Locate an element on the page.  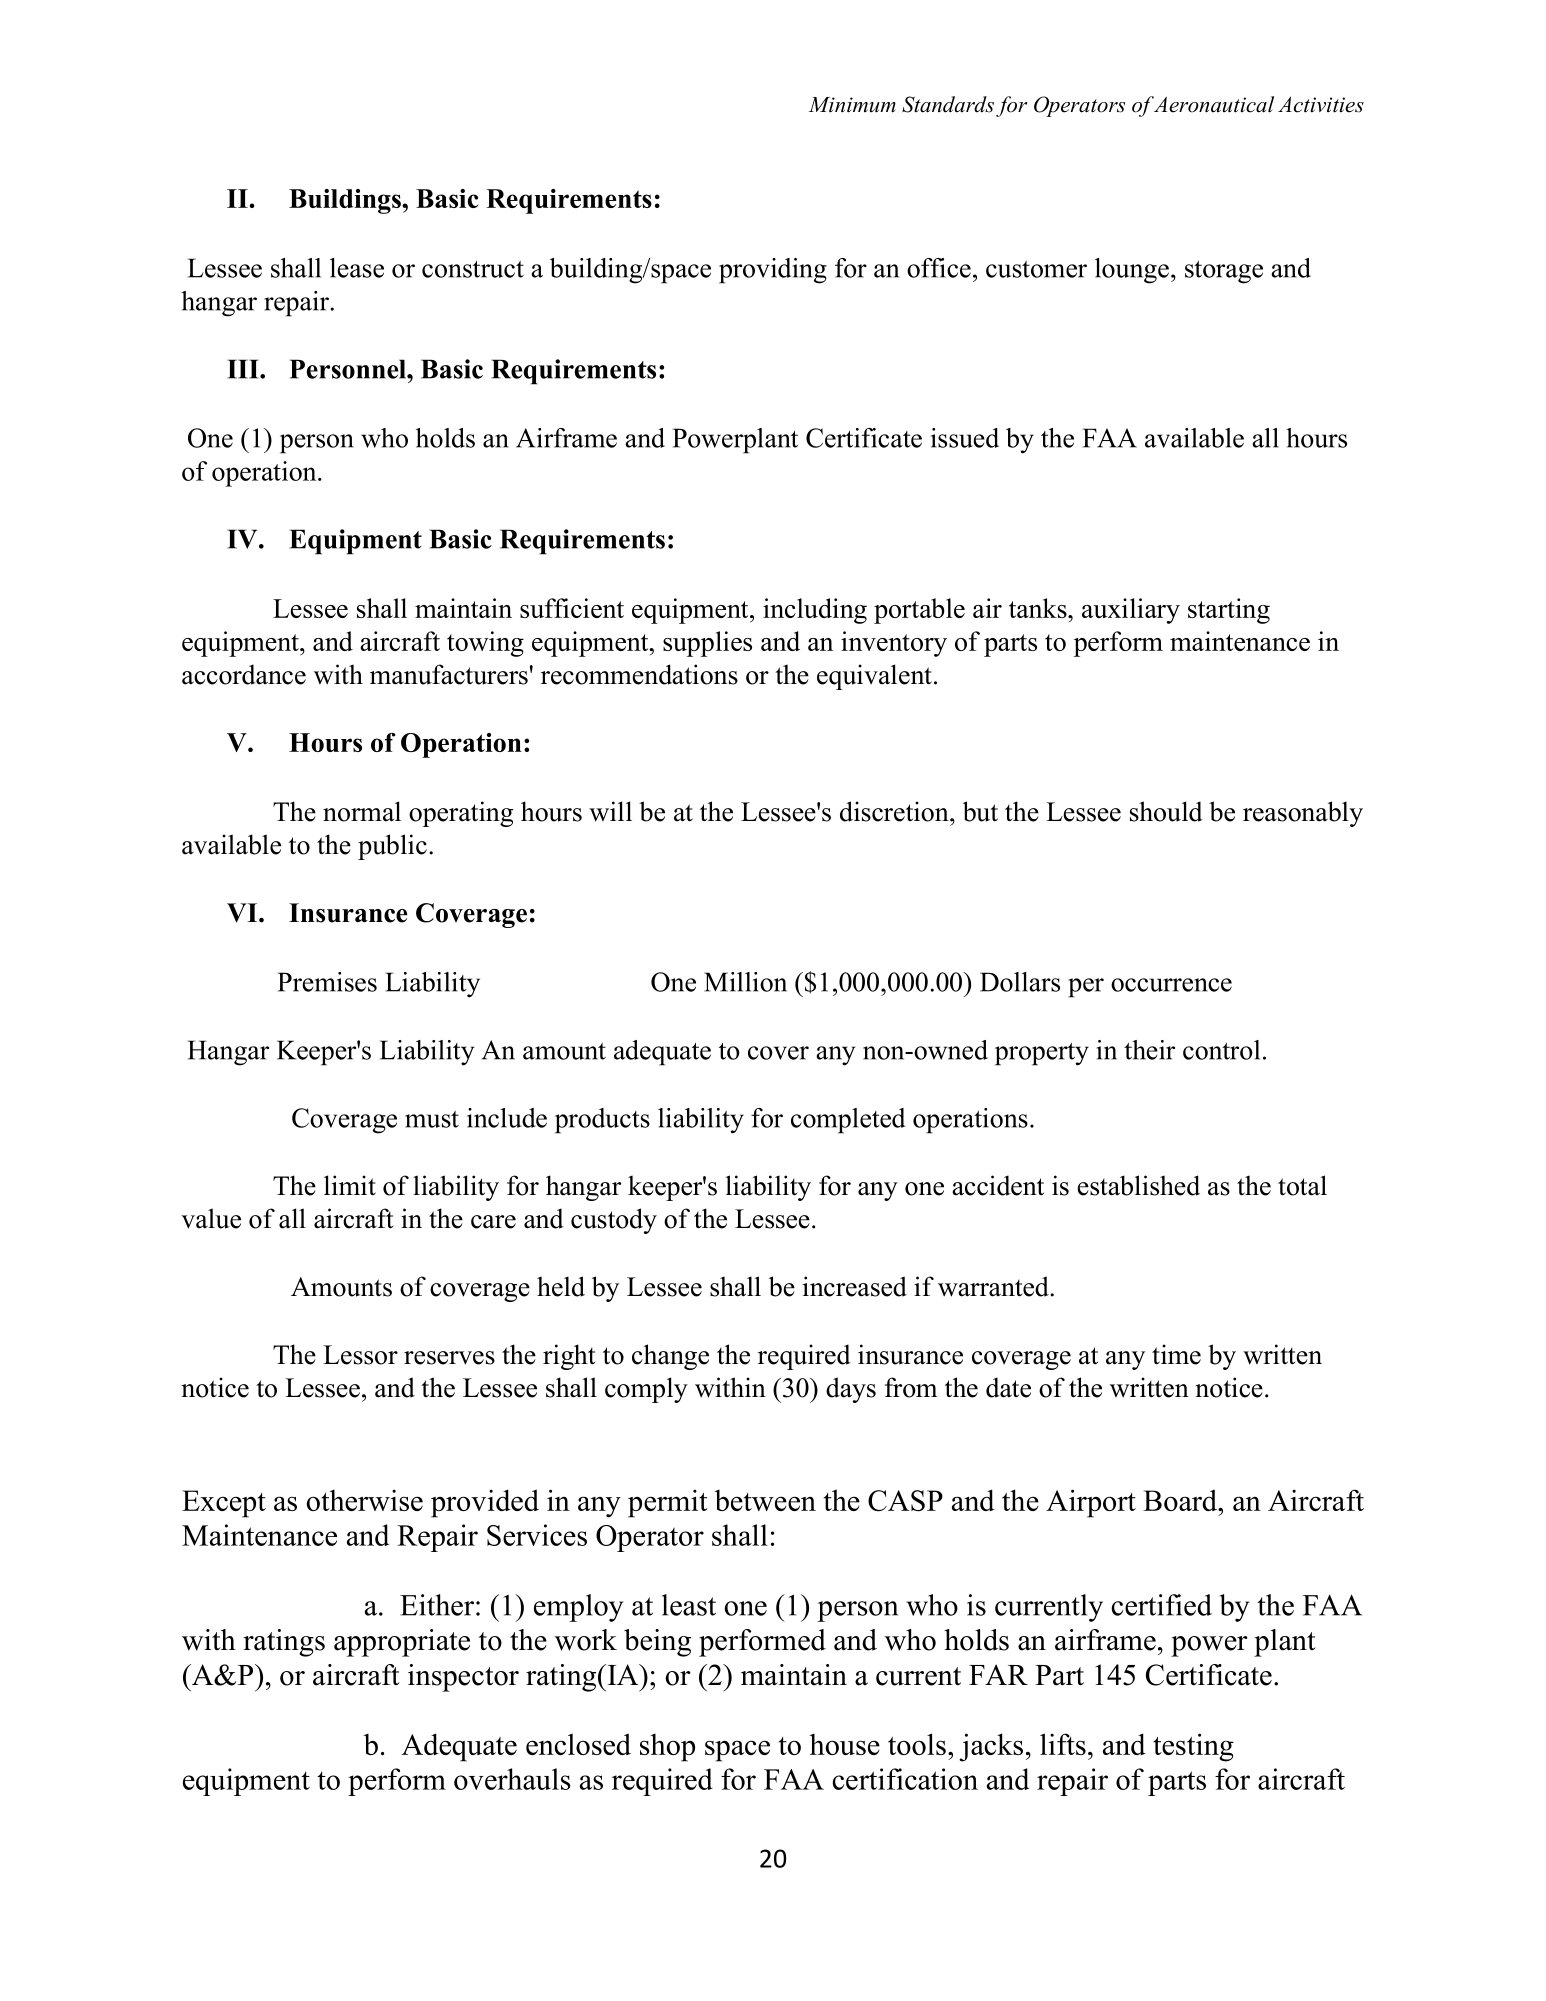
Minimum is located at coordinates (852, 105).
